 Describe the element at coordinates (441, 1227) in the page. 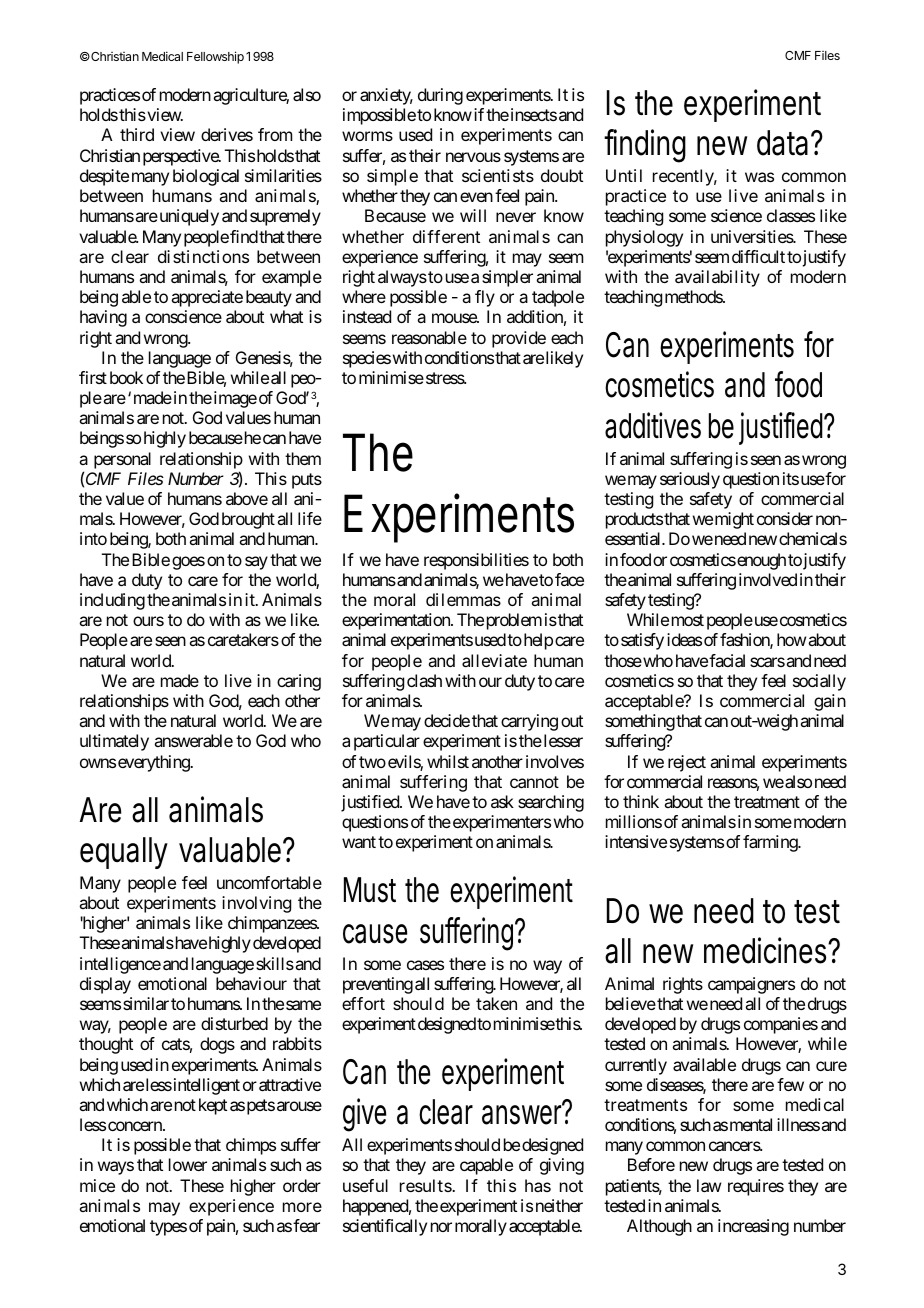

I see `nor` at that location.
